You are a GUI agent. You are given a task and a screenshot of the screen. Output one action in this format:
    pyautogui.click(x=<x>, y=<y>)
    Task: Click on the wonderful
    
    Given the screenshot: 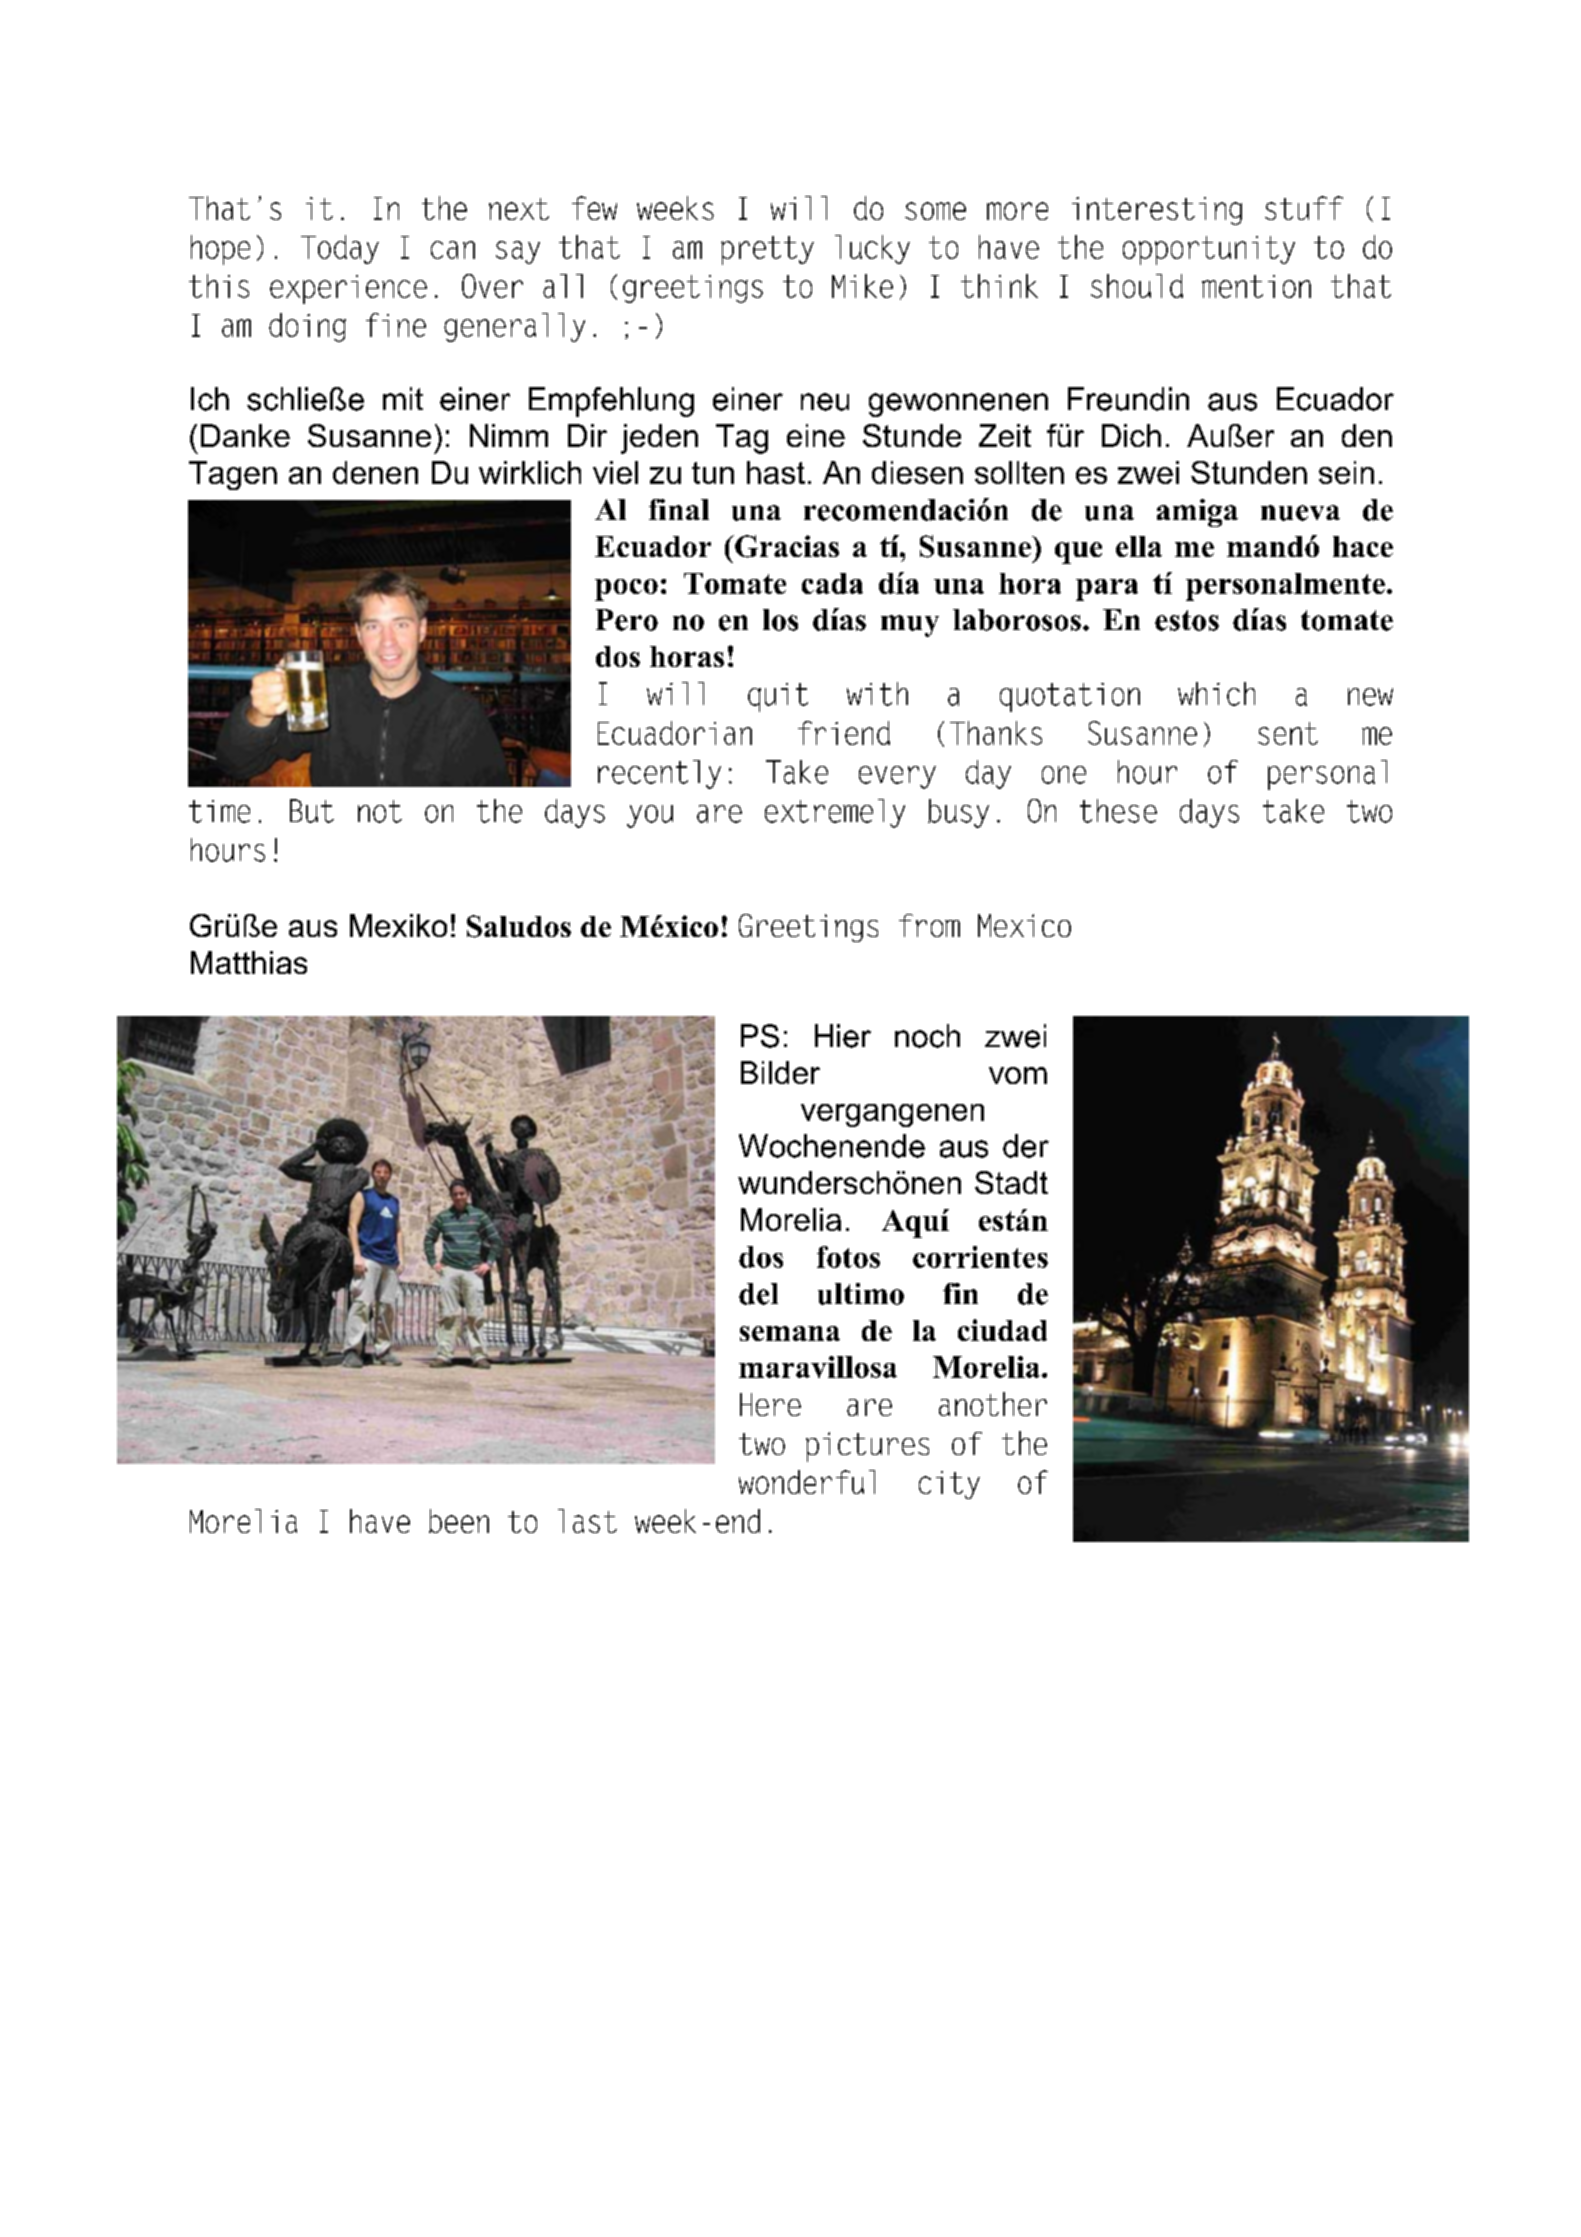 What is the action you would take?
    pyautogui.click(x=807, y=1482)
